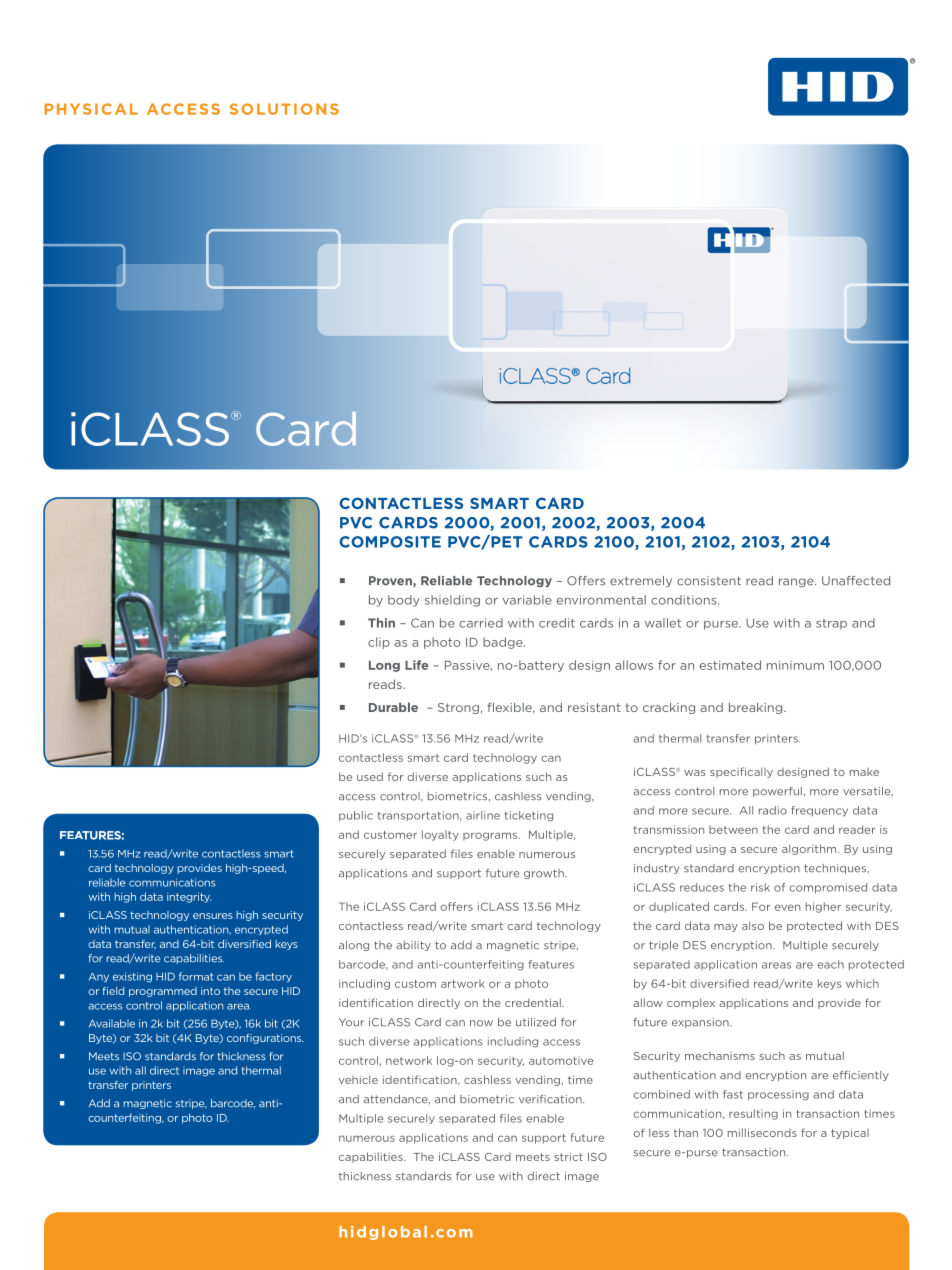 The width and height of the image is (952, 1270). Describe the element at coordinates (551, 1099) in the image. I see `verification` at that location.
